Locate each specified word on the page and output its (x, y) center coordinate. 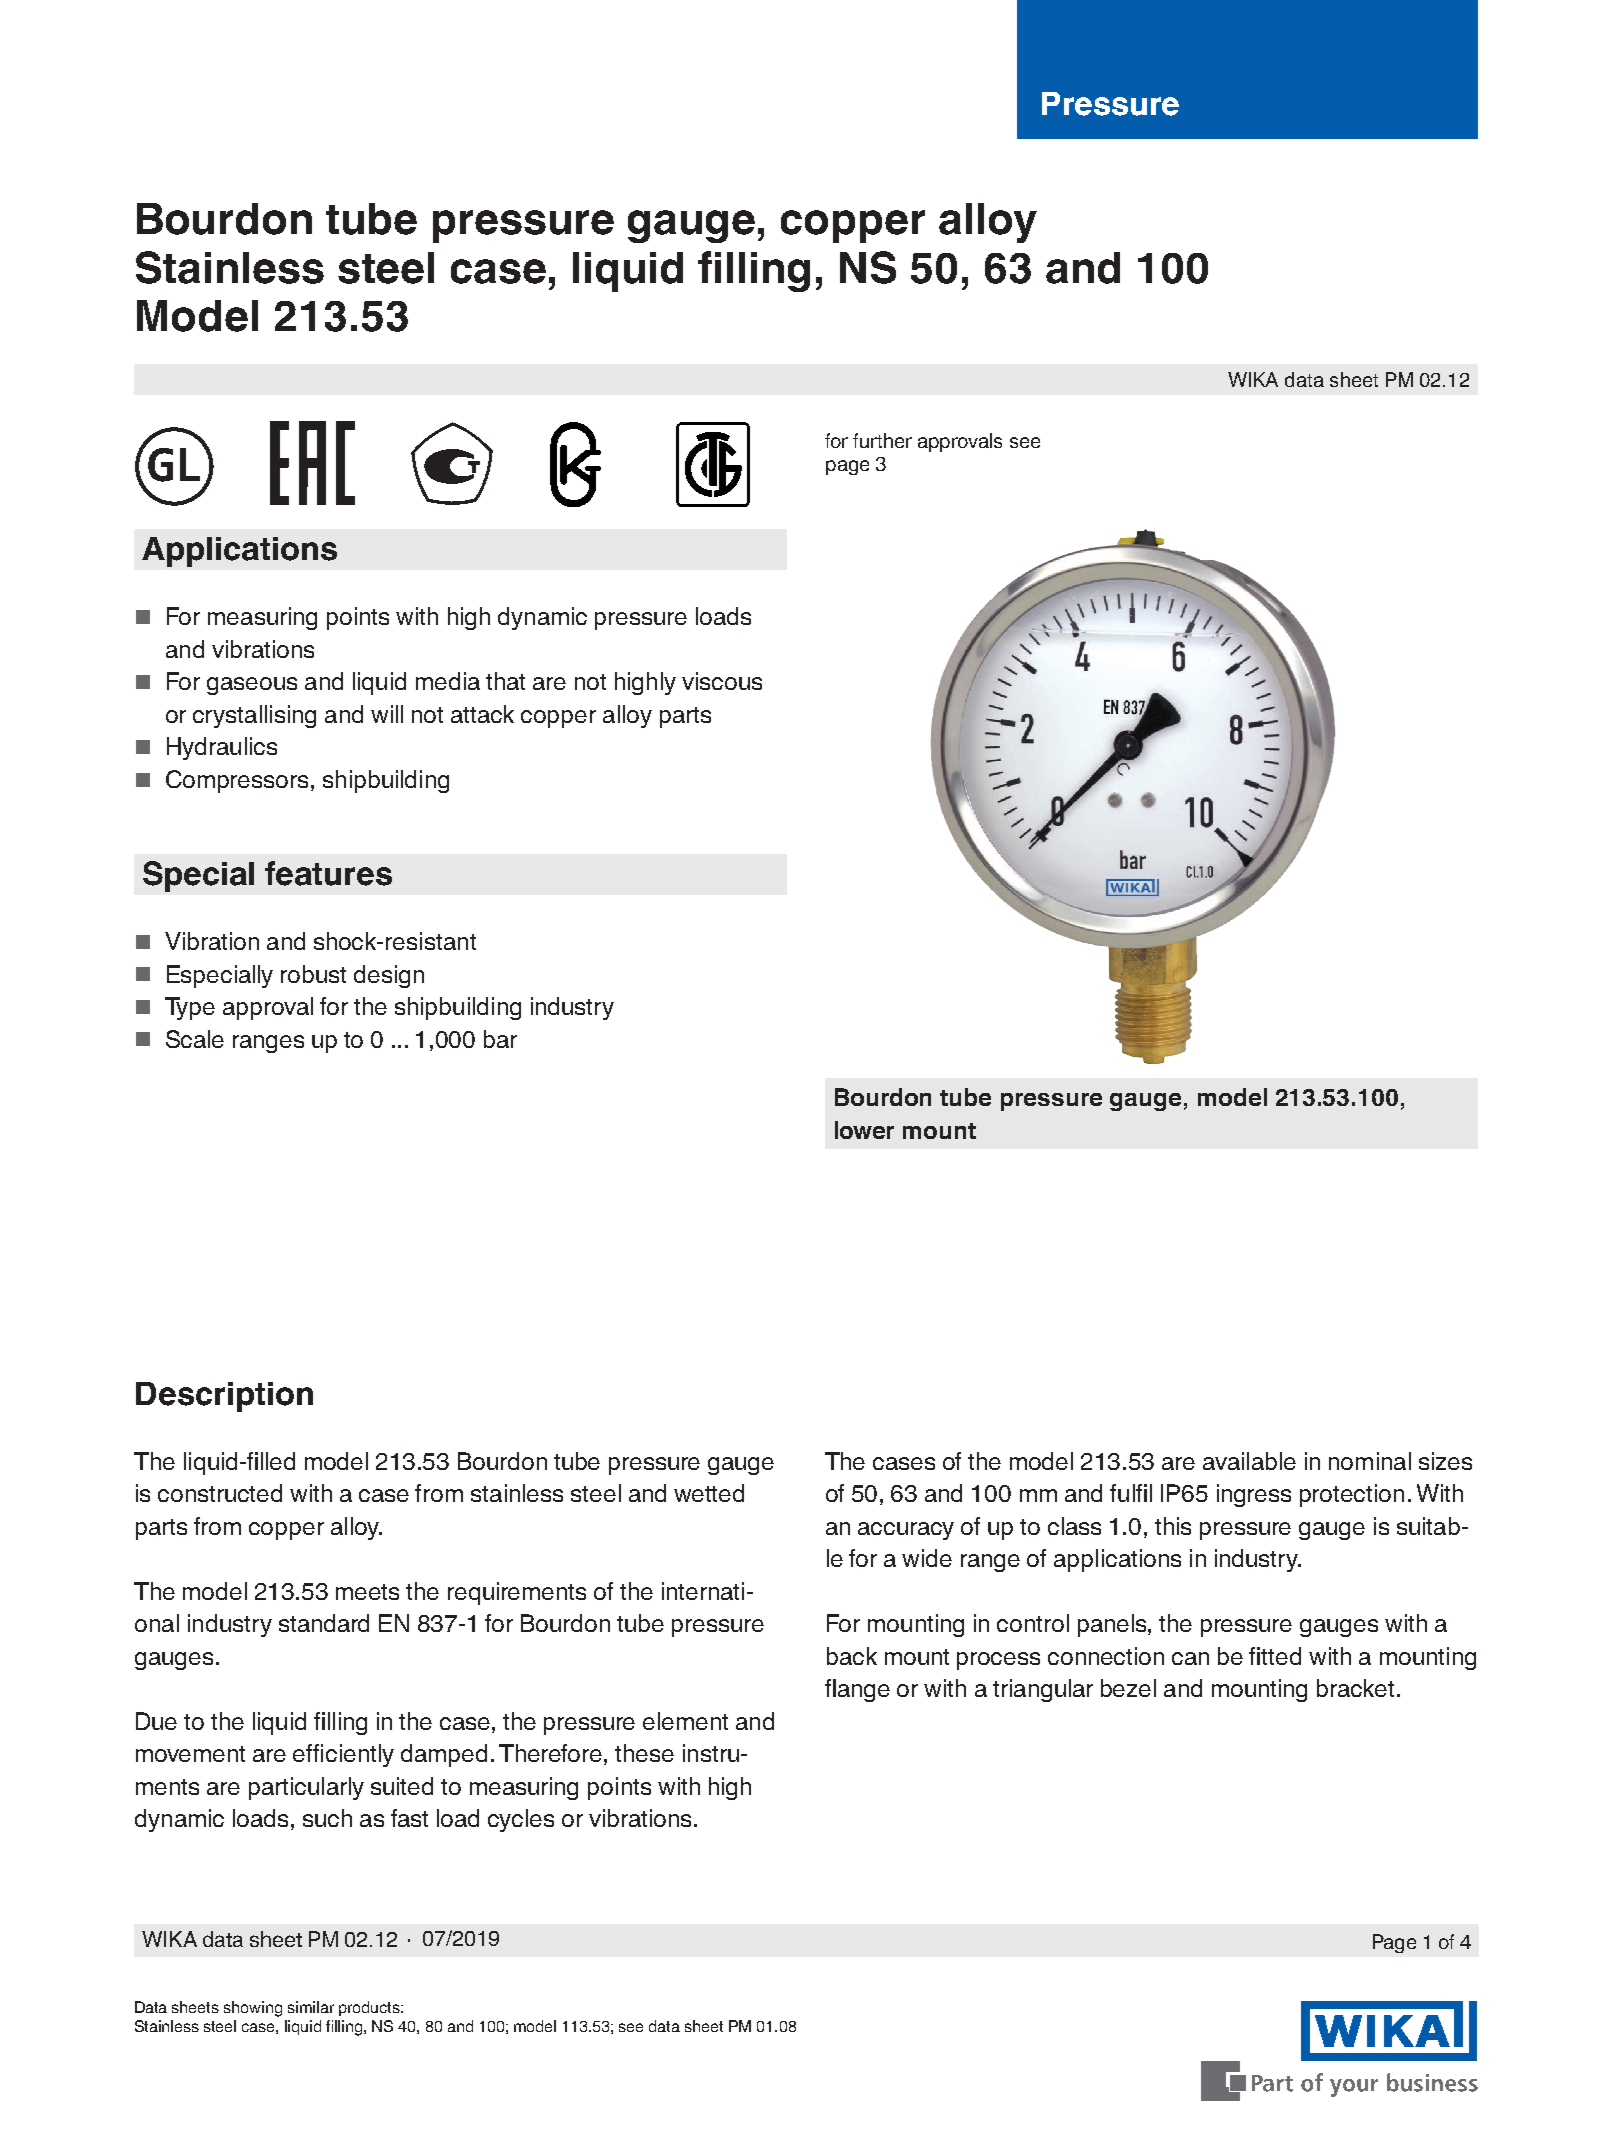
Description (224, 1397)
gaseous (252, 686)
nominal (1370, 1461)
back (852, 1656)
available (1249, 1461)
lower (864, 1130)
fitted (1275, 1656)
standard (324, 1623)
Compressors (237, 781)
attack (482, 714)
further (882, 440)
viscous (722, 681)
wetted (709, 1493)
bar (500, 1039)
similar (311, 2007)
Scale (195, 1039)
